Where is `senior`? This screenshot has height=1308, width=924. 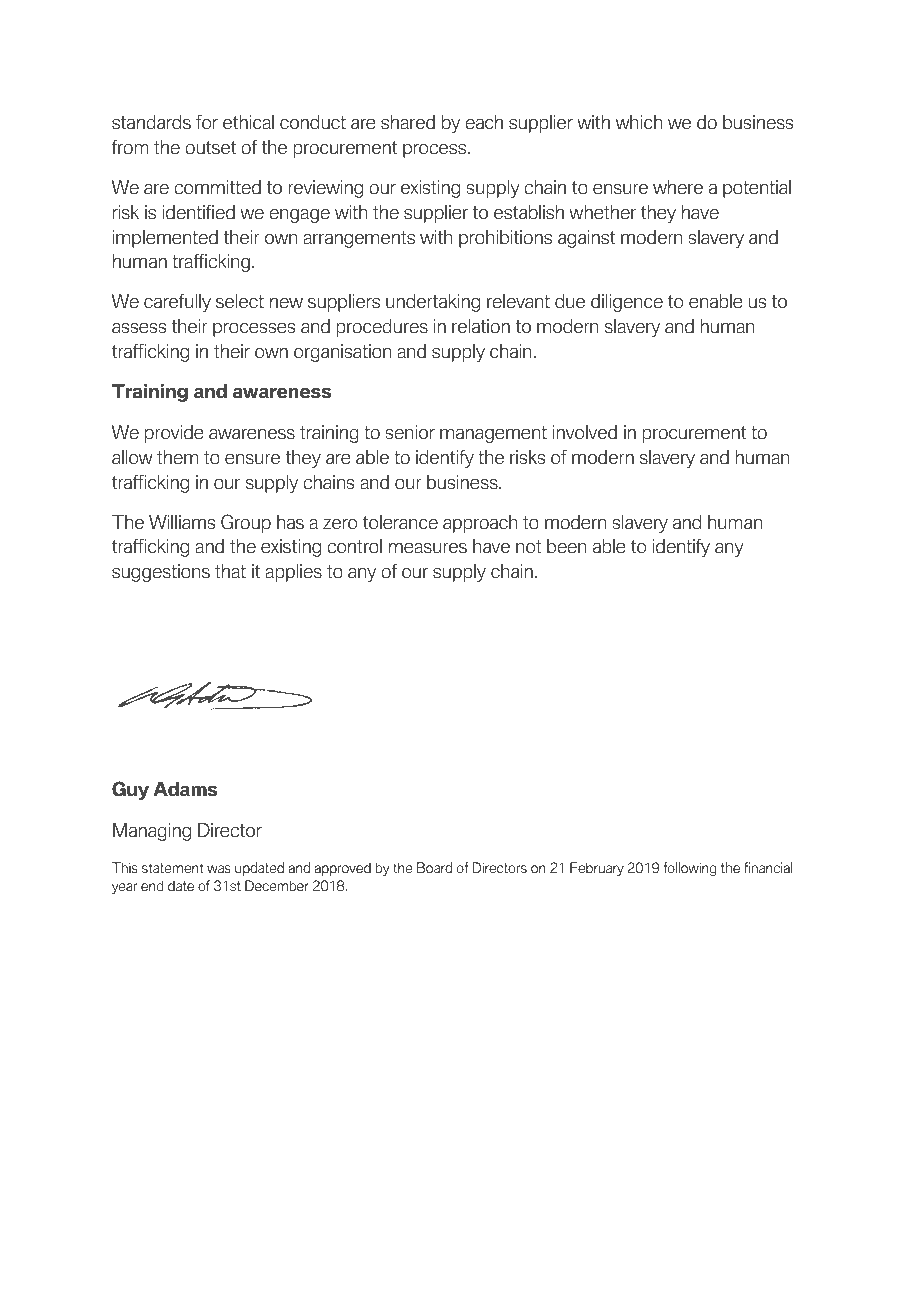 senior is located at coordinates (410, 432).
